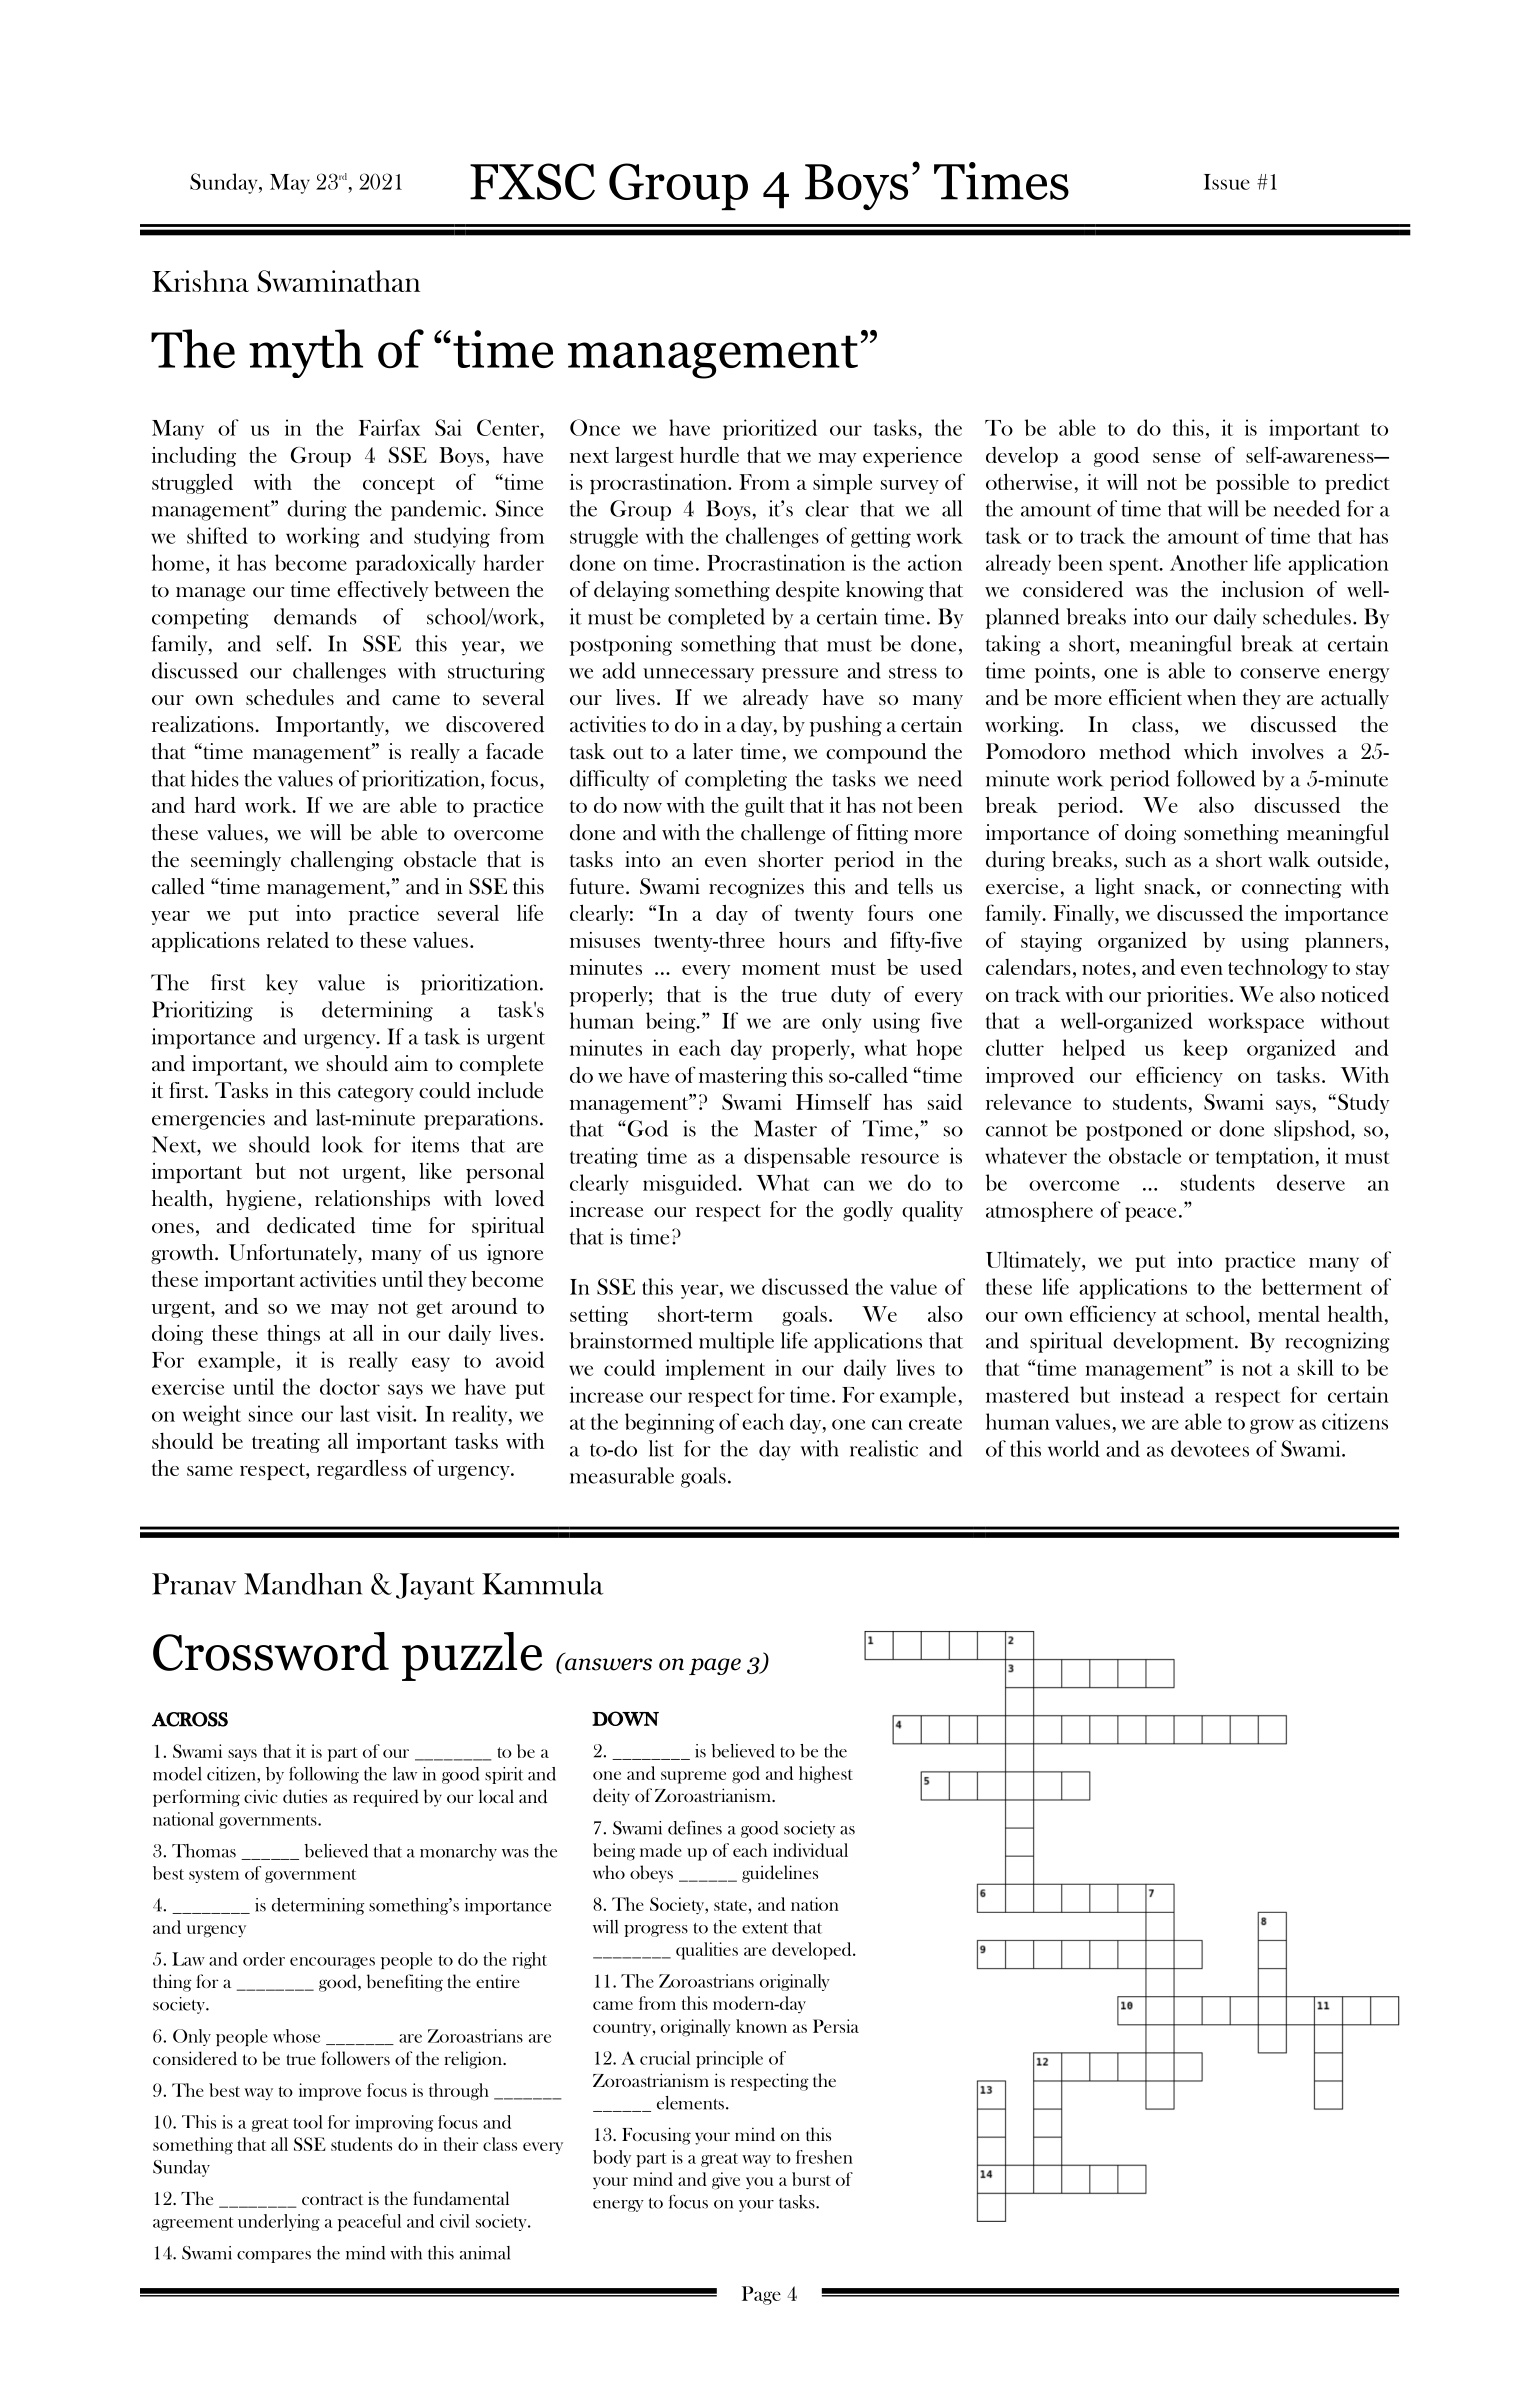 The height and width of the screenshot is (2381, 1540). What do you see at coordinates (726, 2181) in the screenshot?
I see `give` at bounding box center [726, 2181].
